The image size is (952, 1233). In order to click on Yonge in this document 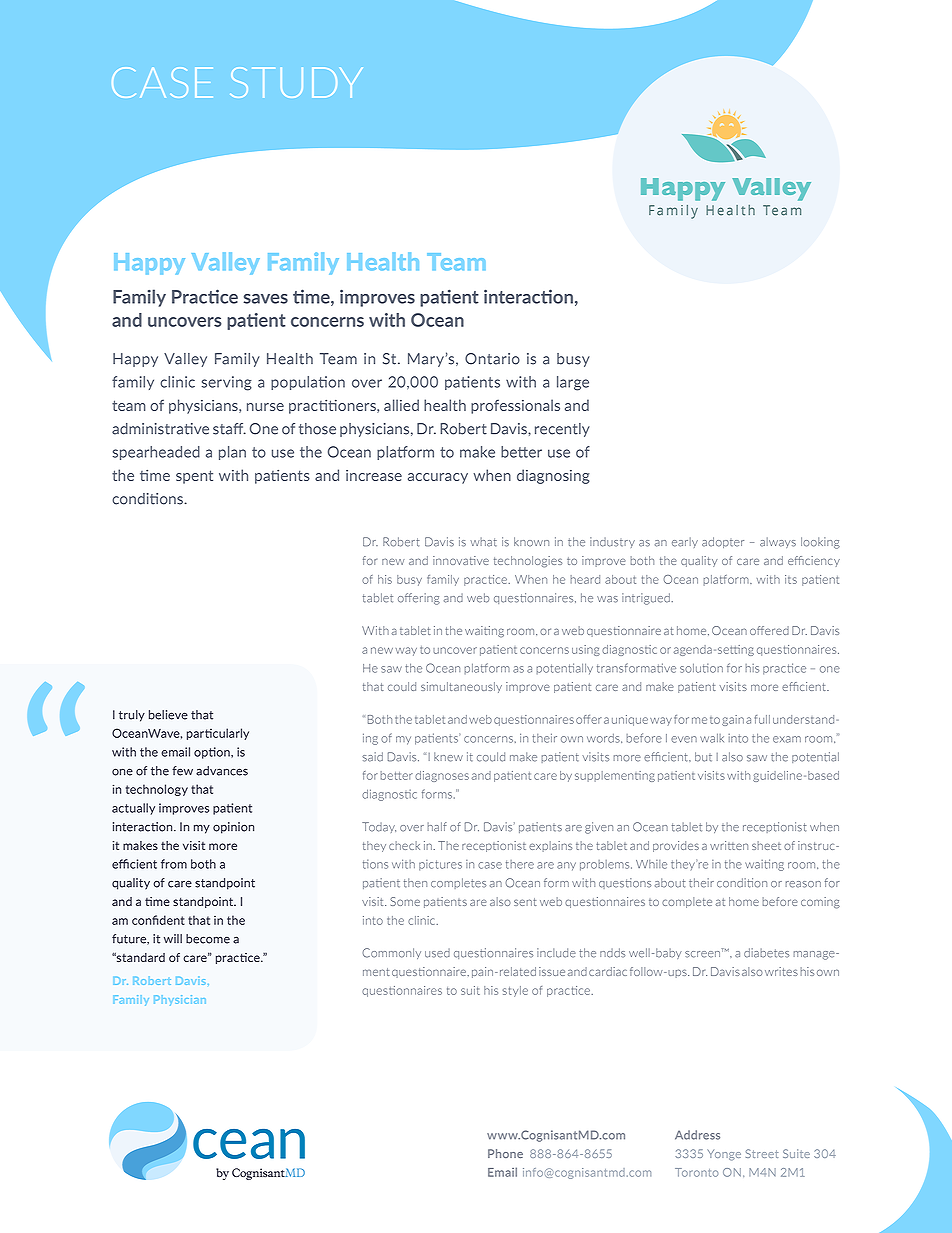, I will do `click(724, 1155)`.
